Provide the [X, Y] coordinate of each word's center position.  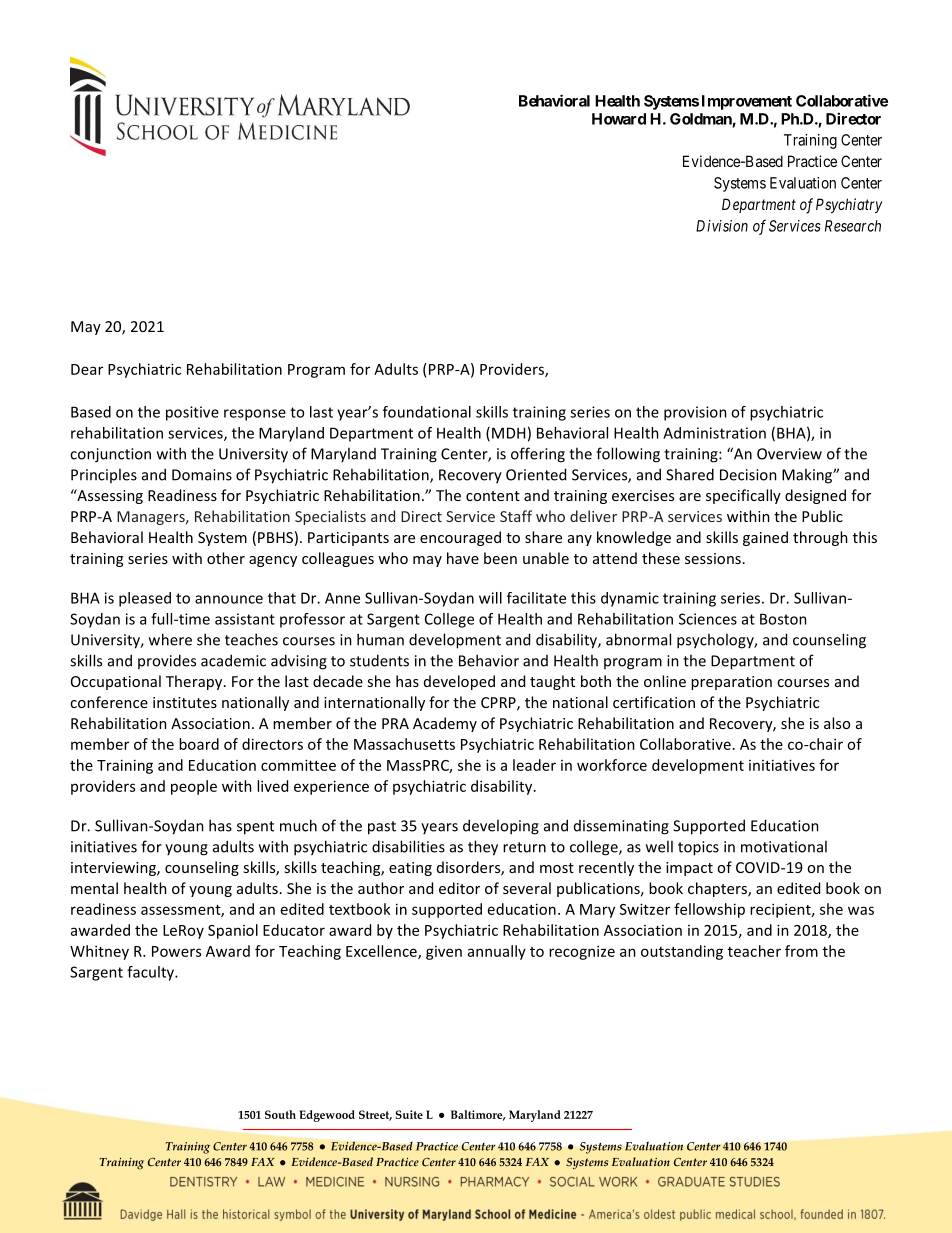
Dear [87, 369]
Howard [619, 119]
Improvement [747, 102]
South [280, 1114]
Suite [409, 1114]
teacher [754, 951]
